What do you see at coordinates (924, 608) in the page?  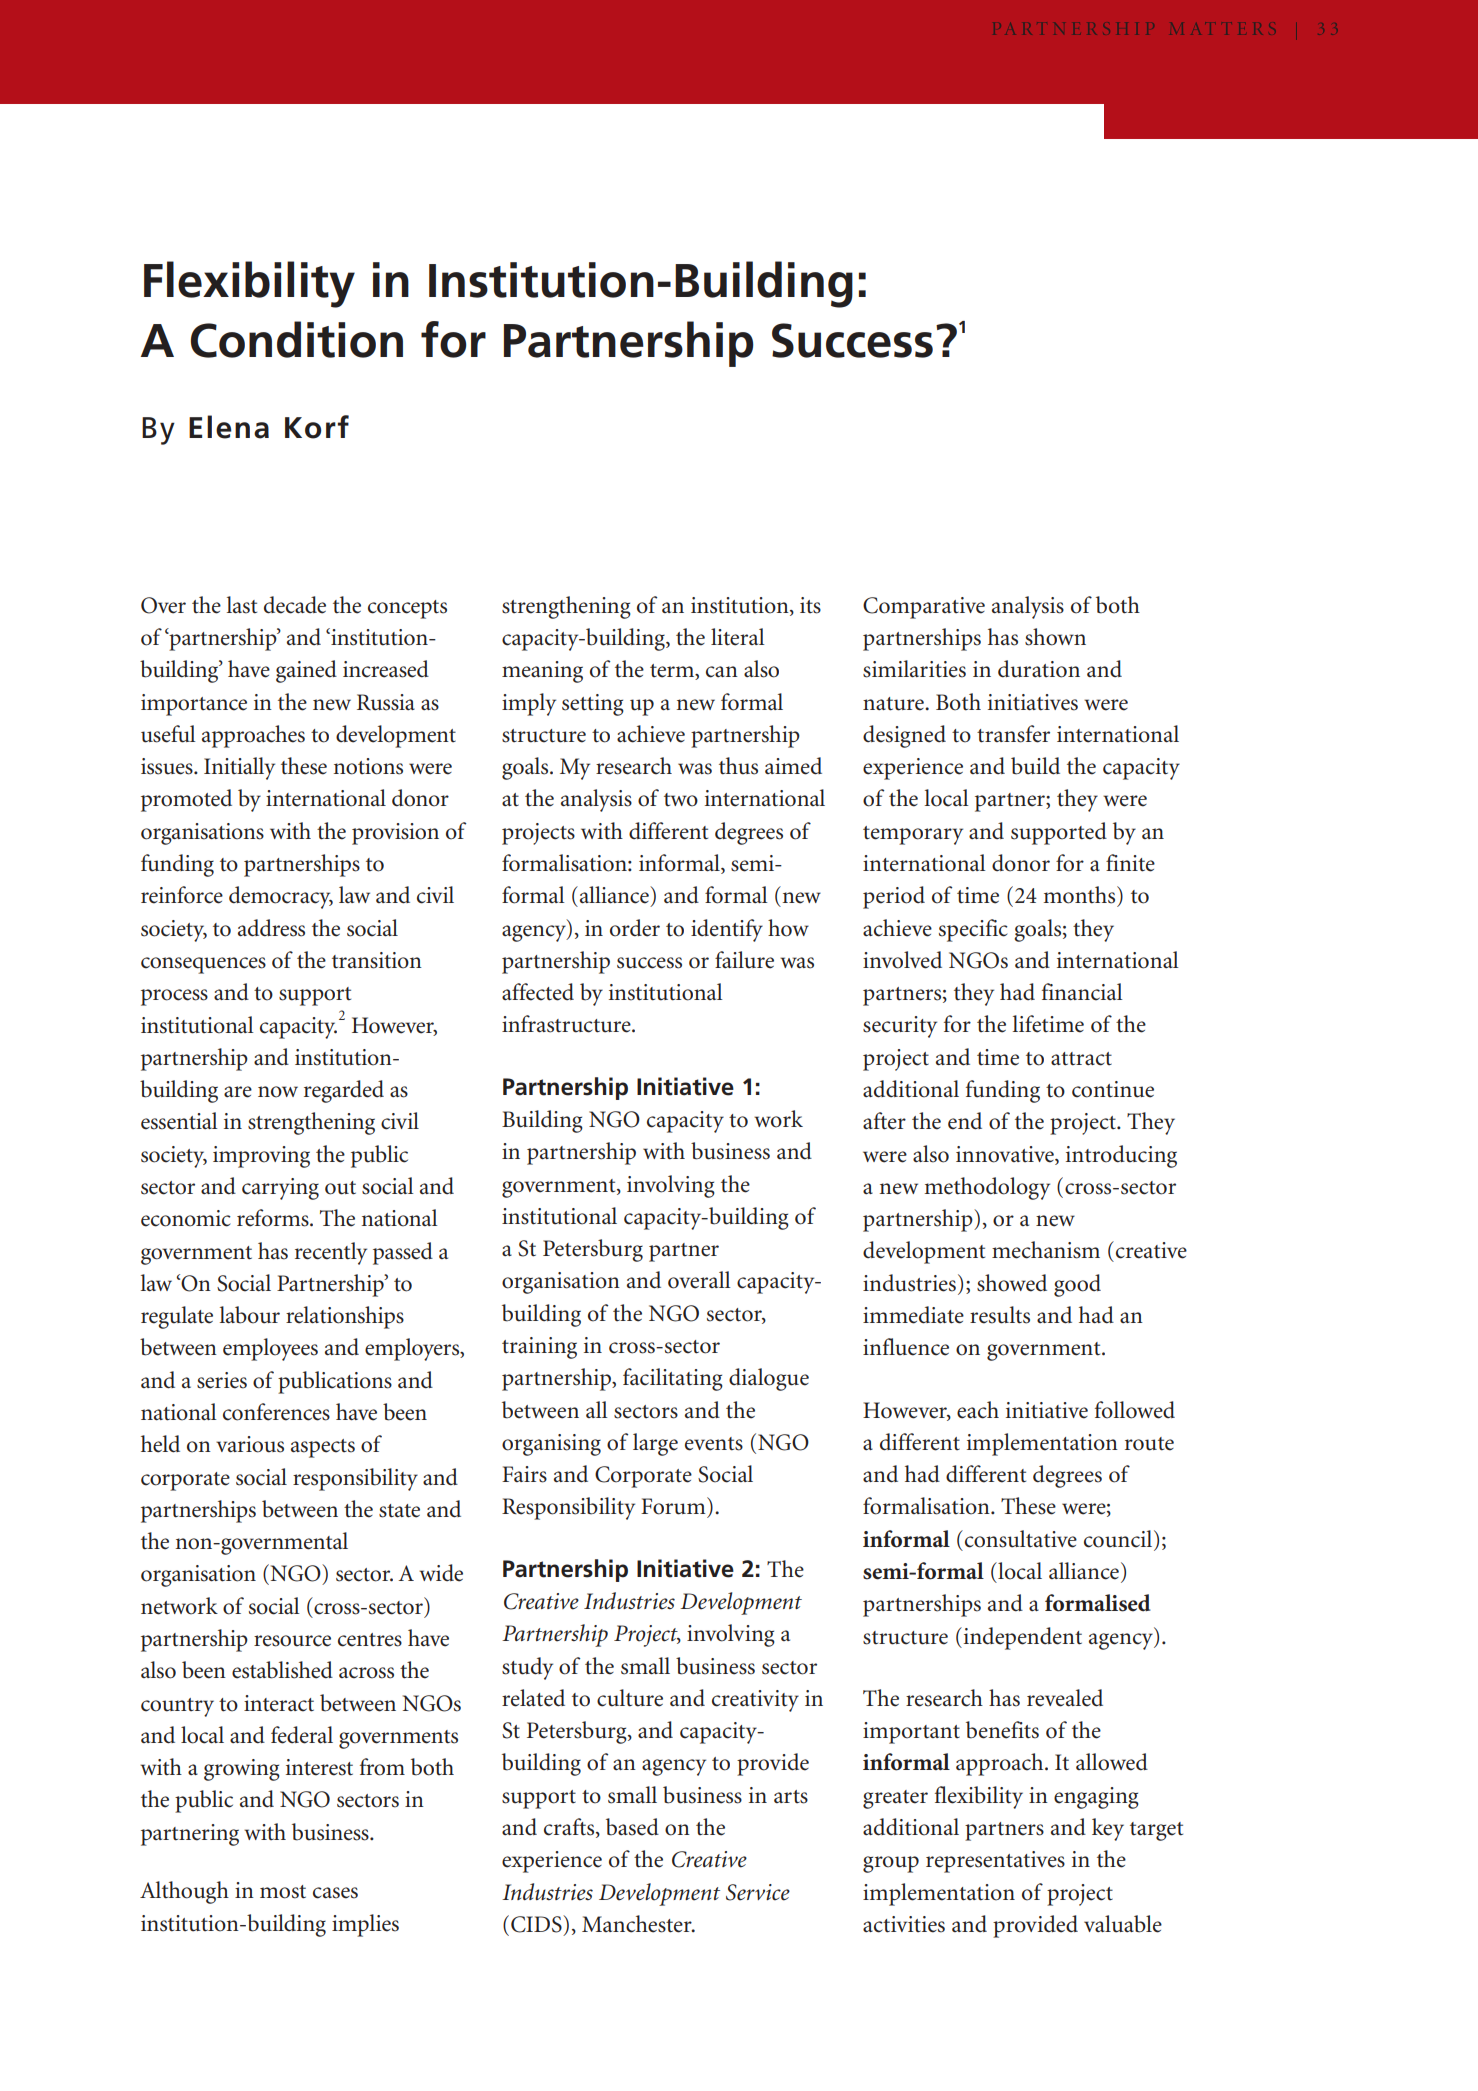 I see `Comparative` at bounding box center [924, 608].
